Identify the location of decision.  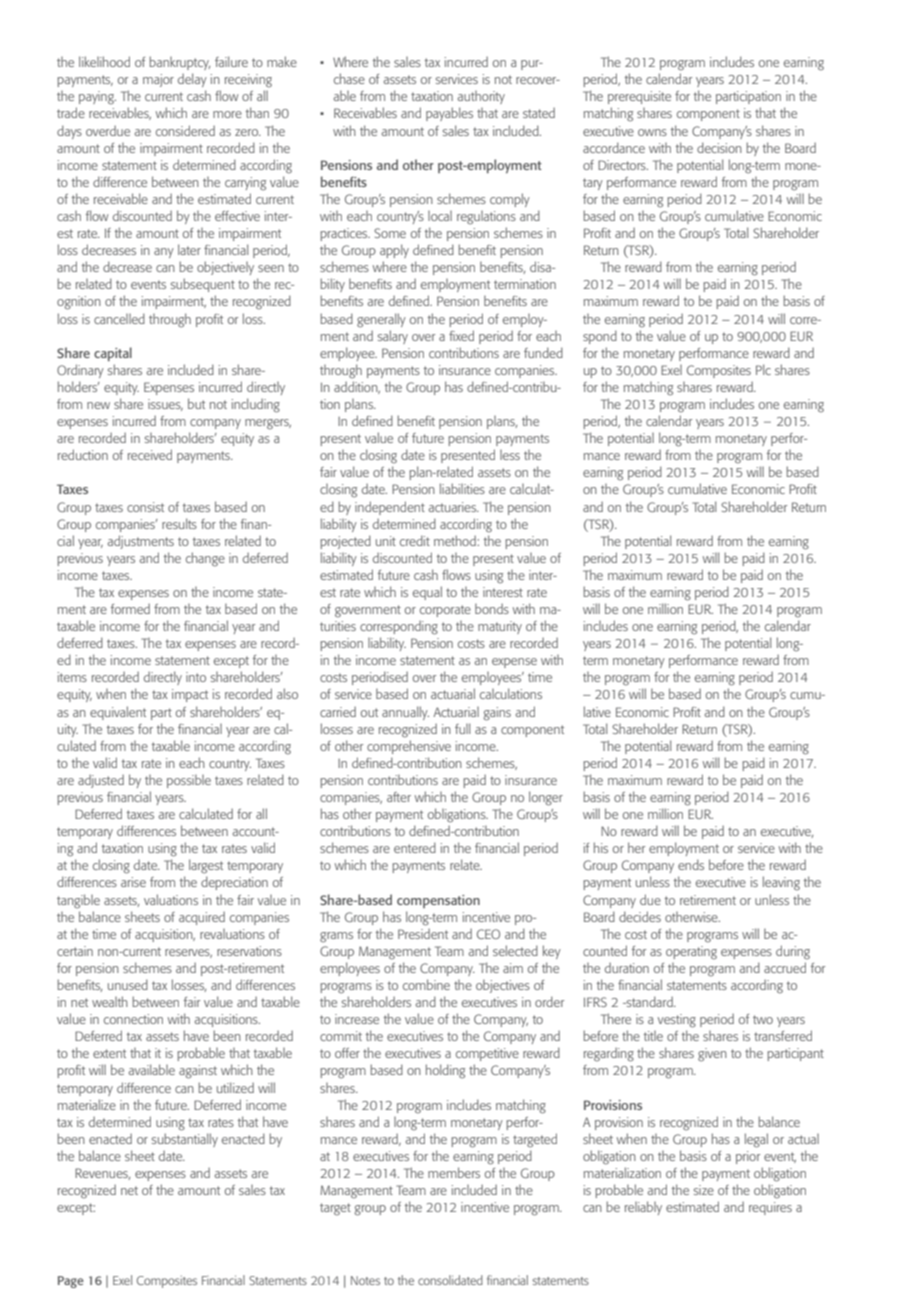
(719, 147).
